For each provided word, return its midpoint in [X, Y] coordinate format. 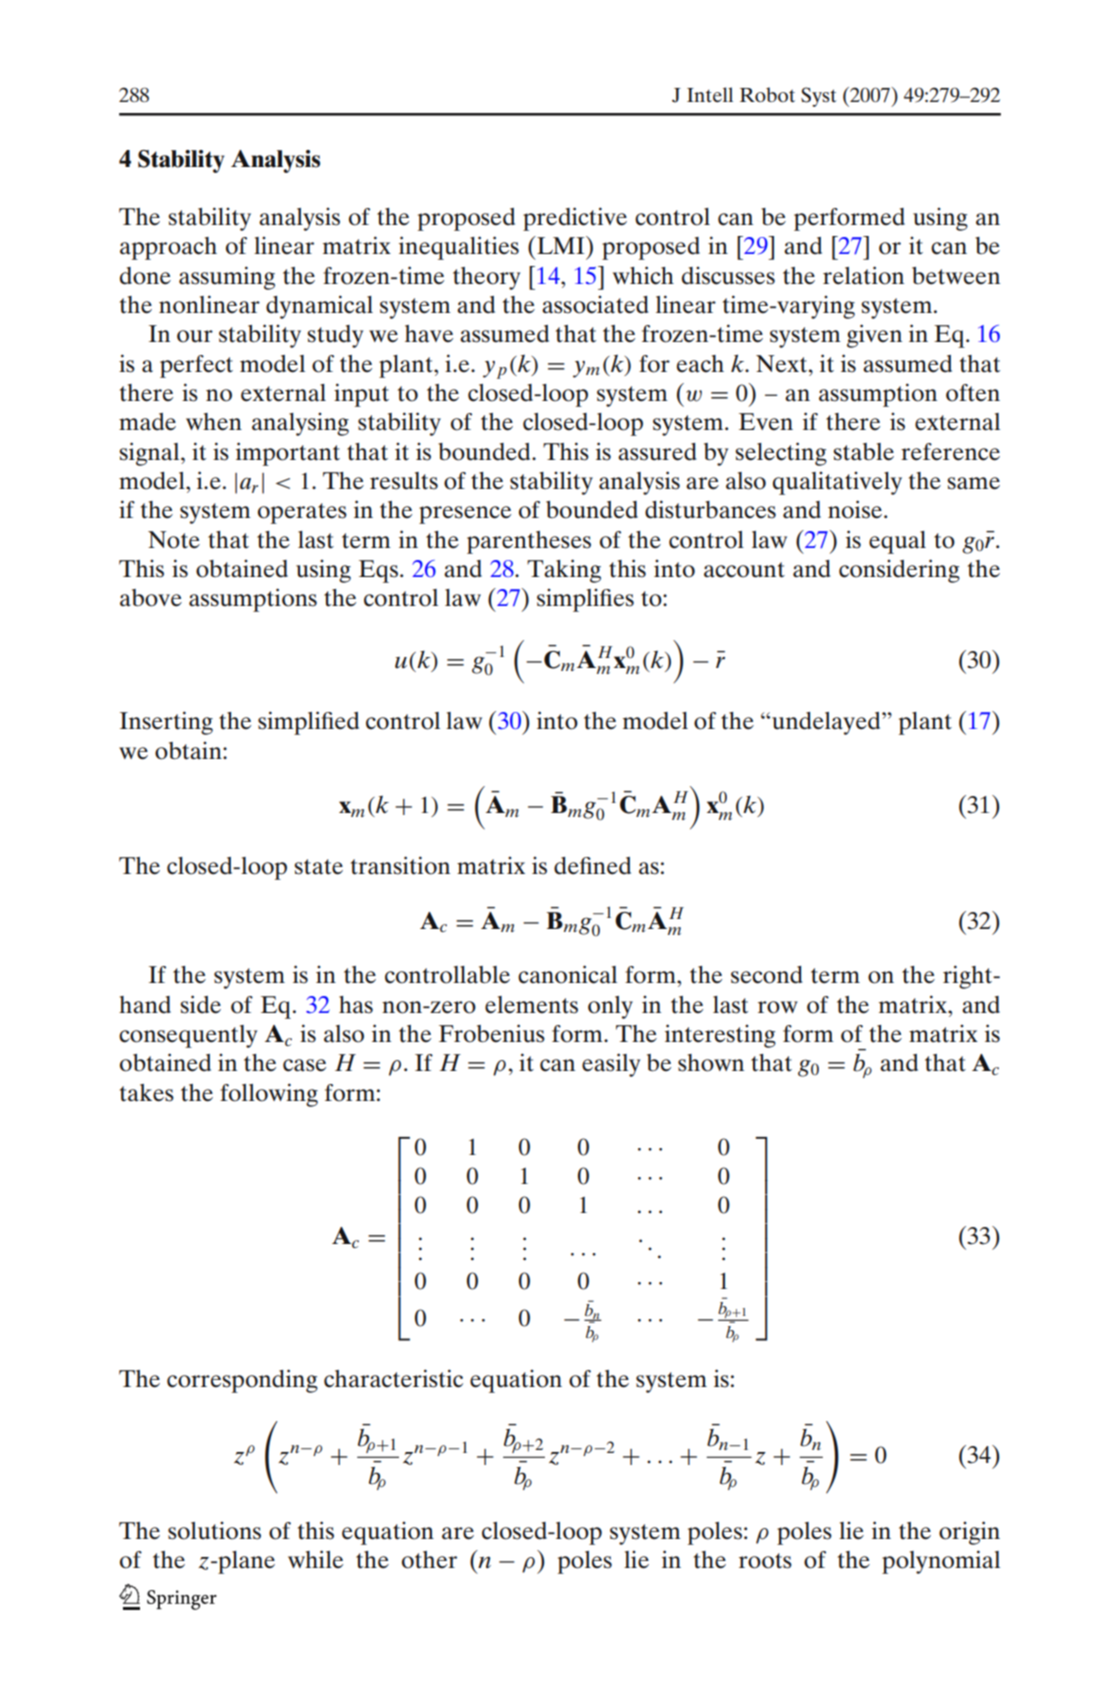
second [766, 975]
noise [856, 509]
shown [711, 1063]
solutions [214, 1531]
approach [168, 248]
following [269, 1095]
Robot [767, 94]
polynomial [941, 1562]
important [288, 454]
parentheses [529, 542]
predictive [575, 219]
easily [611, 1065]
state [318, 867]
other [429, 1560]
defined [592, 866]
